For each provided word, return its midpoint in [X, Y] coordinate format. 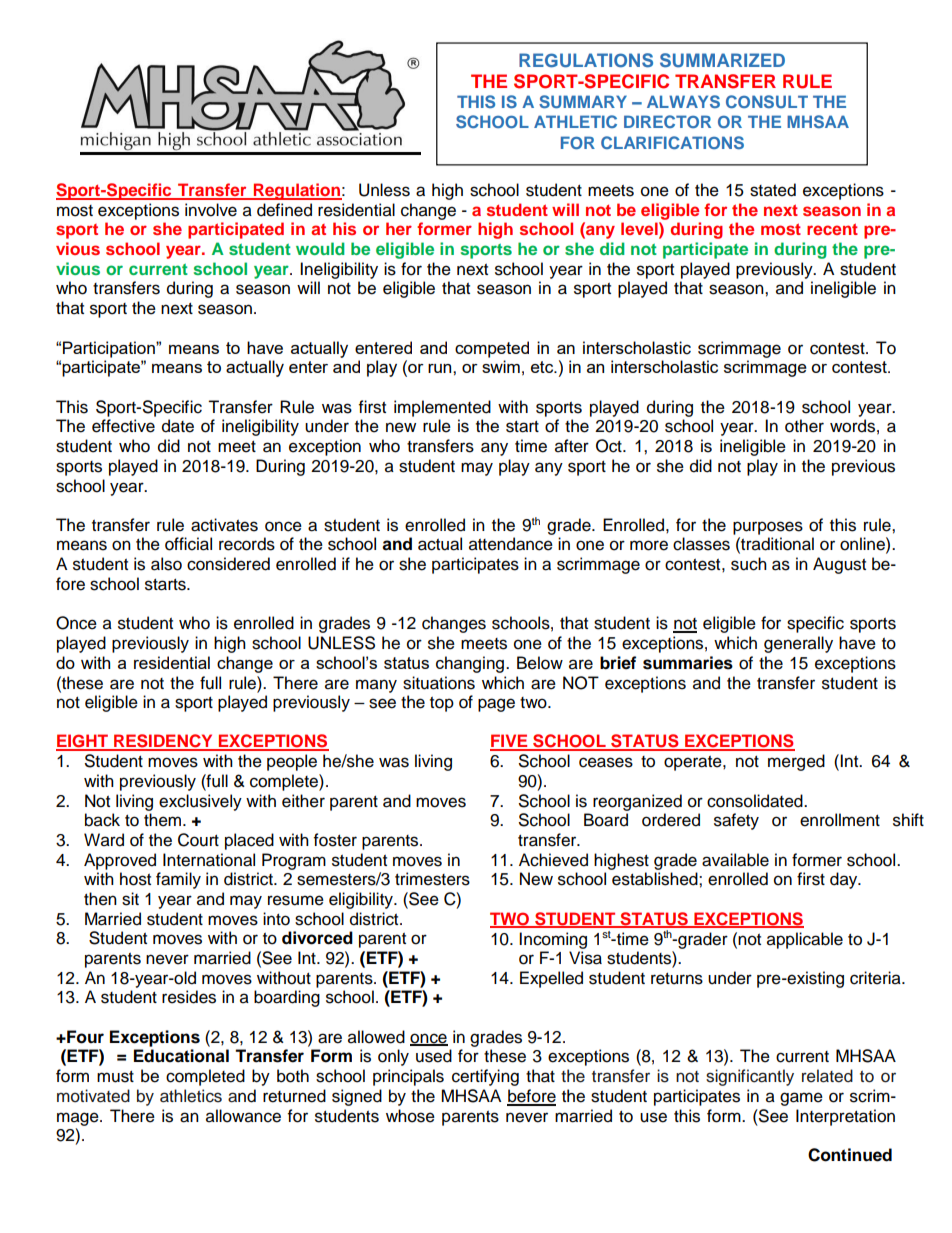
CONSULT [767, 102]
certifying [485, 1077]
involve [211, 210]
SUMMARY [583, 102]
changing [470, 664]
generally [798, 644]
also [166, 564]
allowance [243, 1116]
